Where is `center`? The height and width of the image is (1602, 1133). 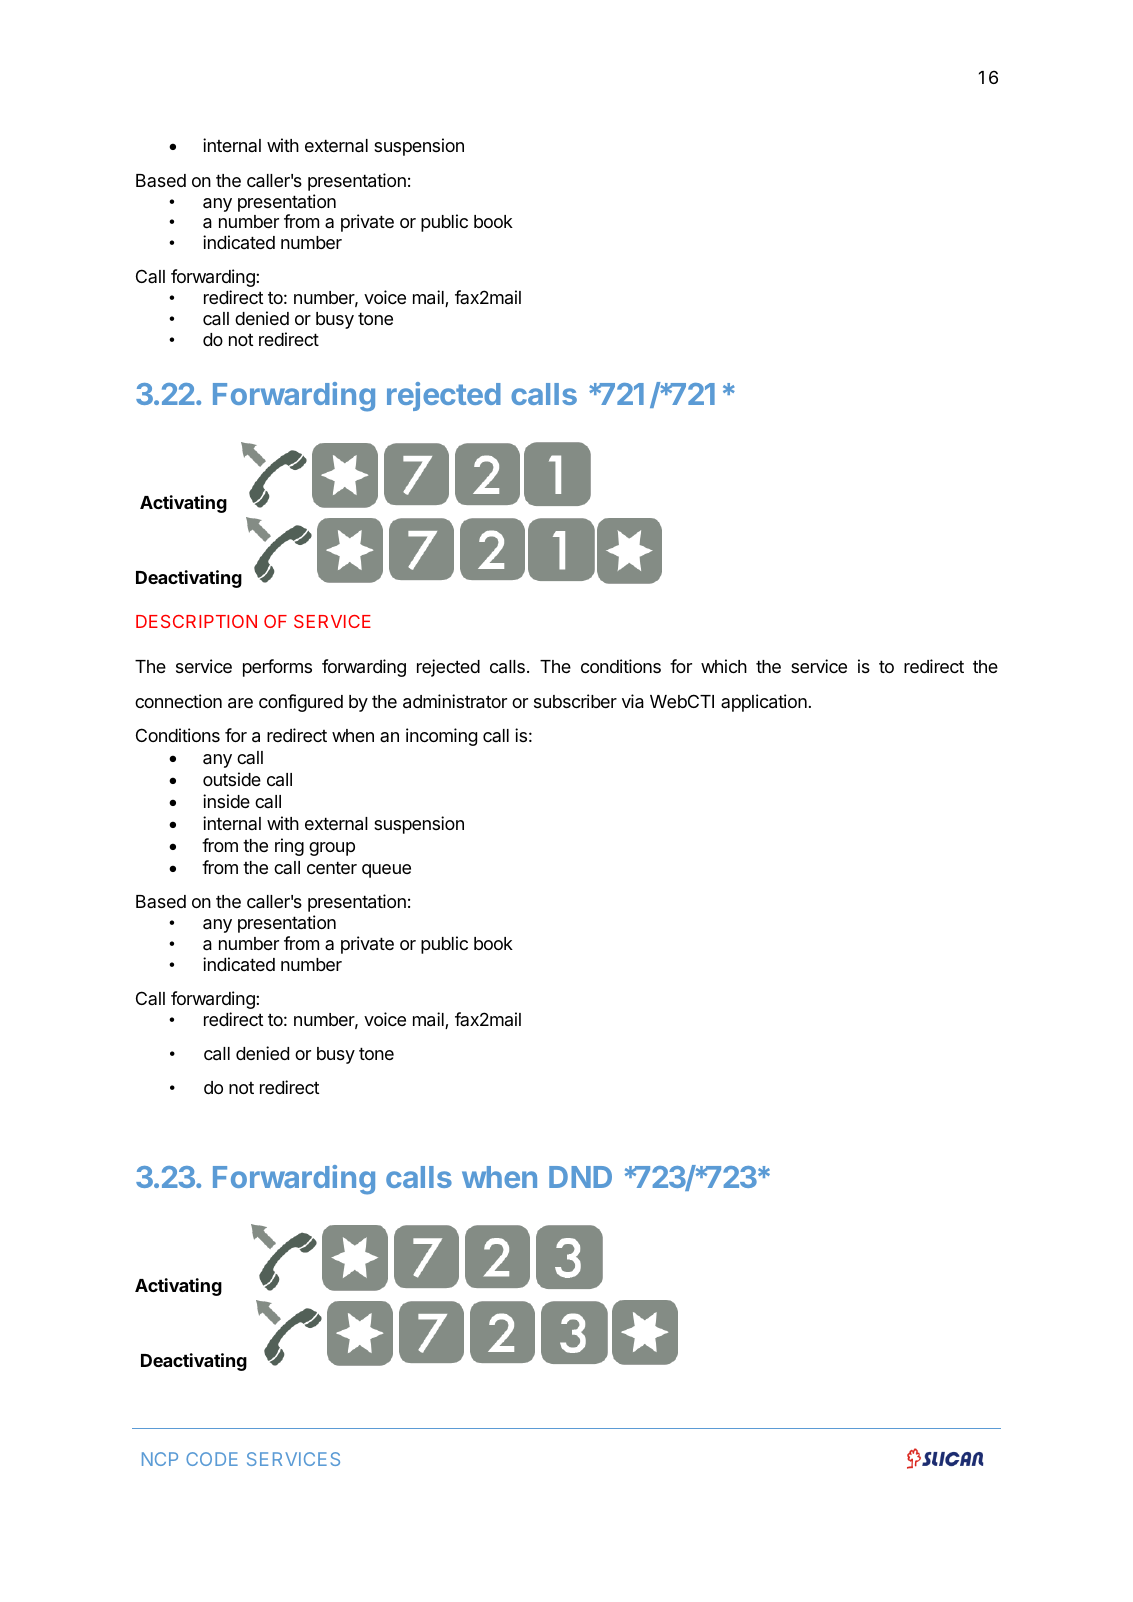
center is located at coordinates (332, 867).
